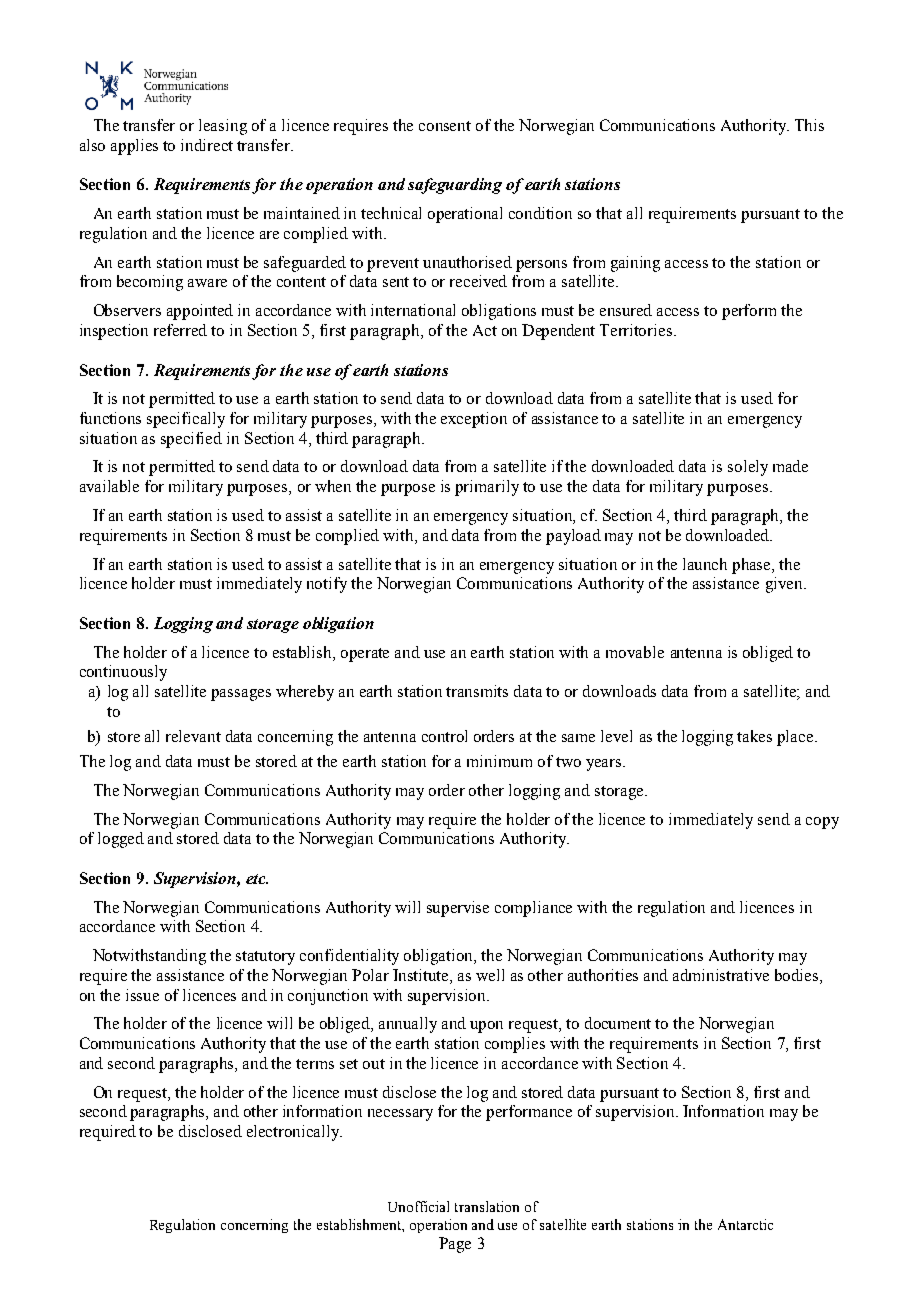 This image has height=1308, width=924. Describe the element at coordinates (487, 1206) in the image. I see `translation` at that location.
